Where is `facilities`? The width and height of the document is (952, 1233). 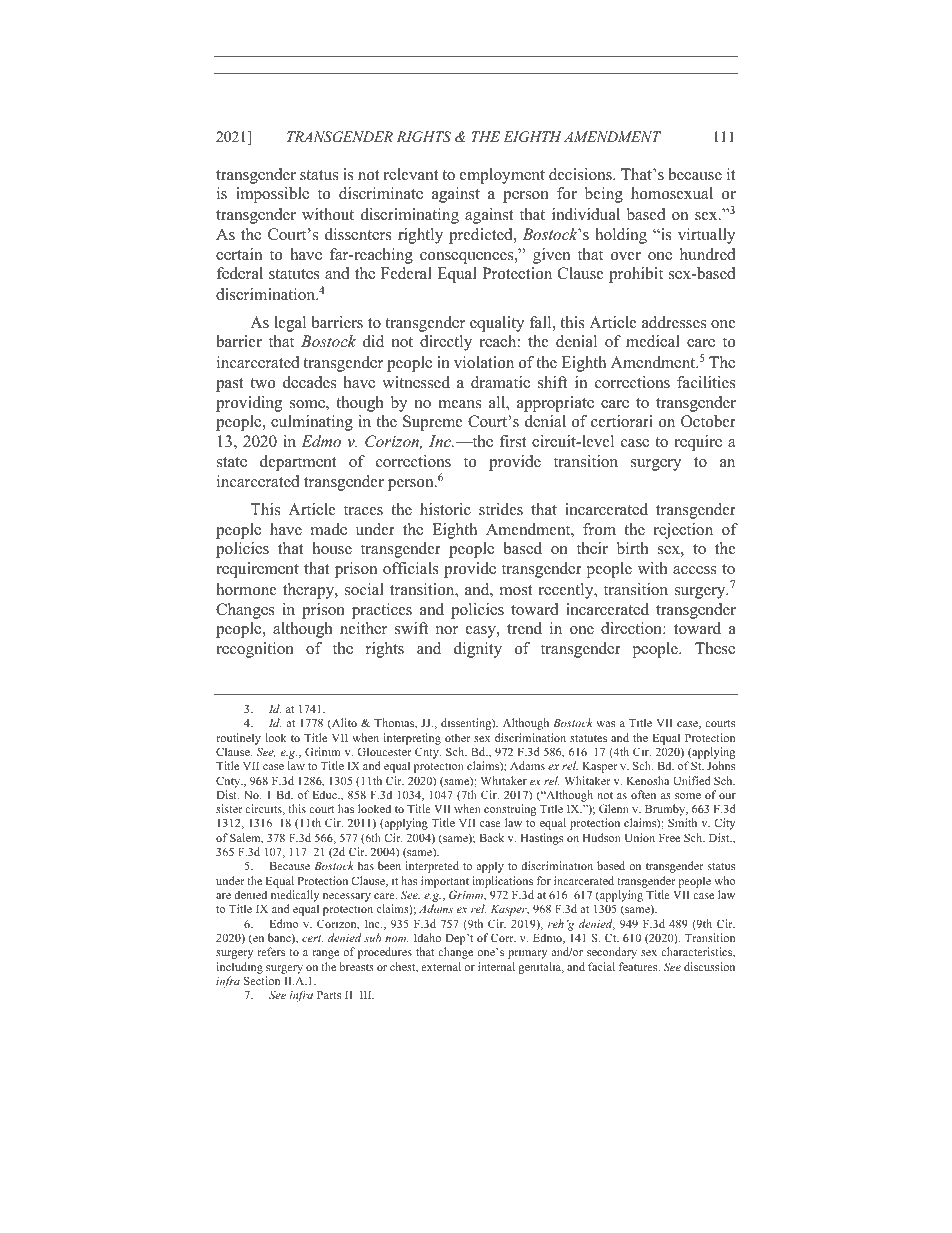
facilities is located at coordinates (706, 382).
